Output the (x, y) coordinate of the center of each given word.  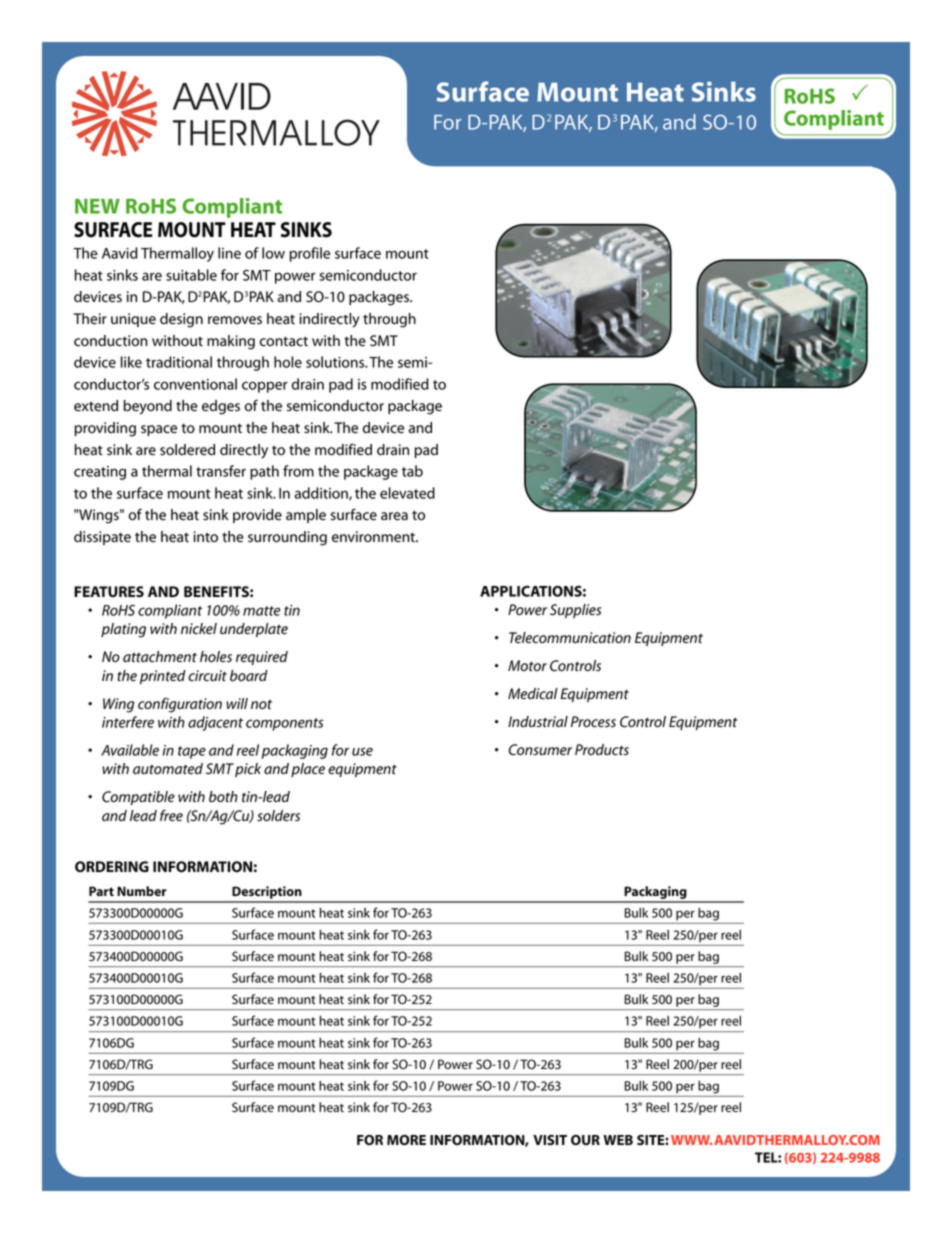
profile (309, 254)
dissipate (102, 538)
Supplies (575, 611)
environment (374, 537)
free (171, 815)
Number (142, 891)
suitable (191, 275)
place (308, 770)
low (273, 253)
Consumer (540, 750)
